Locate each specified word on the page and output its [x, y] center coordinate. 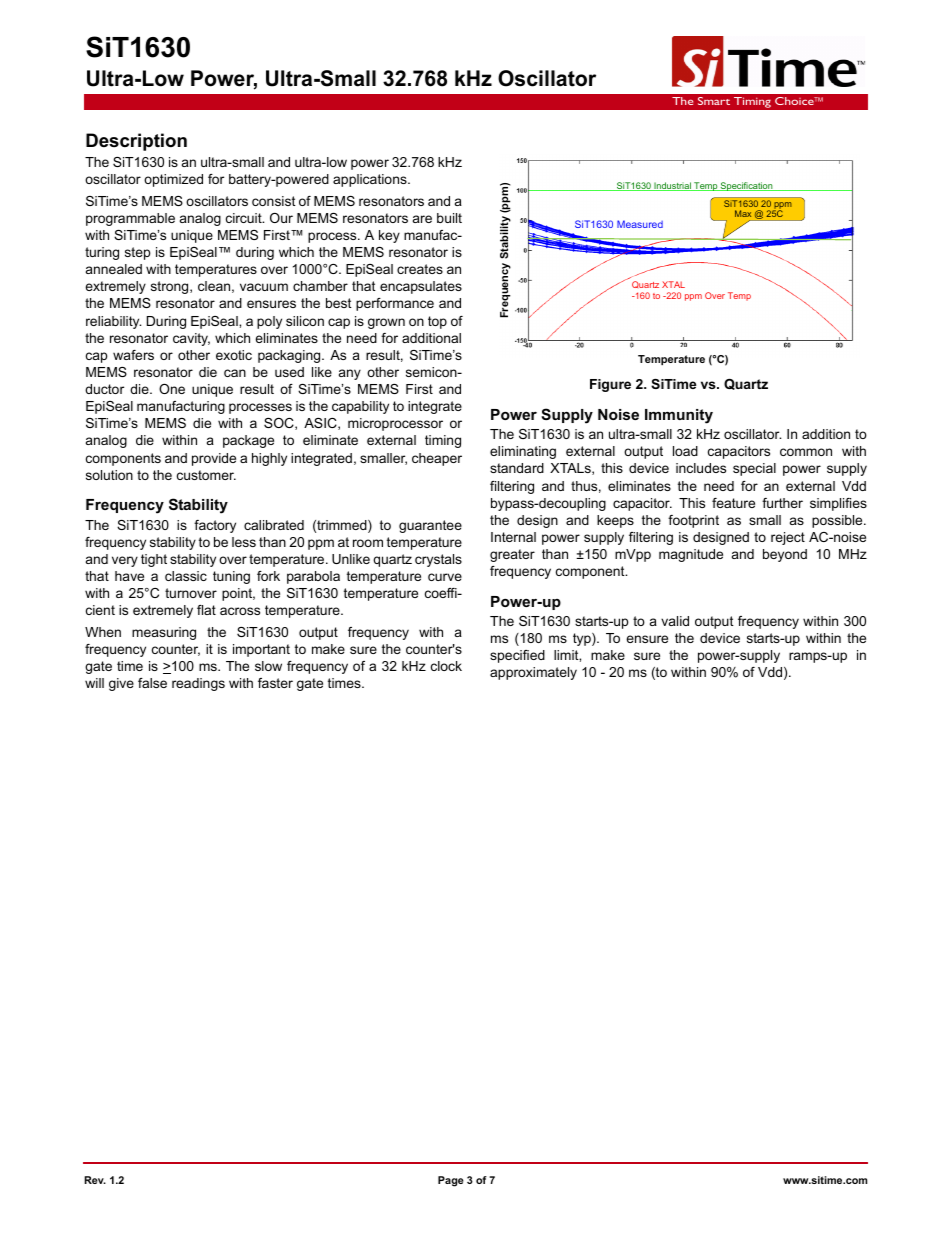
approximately [533, 673]
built [449, 218]
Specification [747, 186]
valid [675, 621]
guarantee [430, 526]
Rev [95, 1180]
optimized [173, 180]
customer [206, 475]
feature [733, 503]
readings [198, 684]
